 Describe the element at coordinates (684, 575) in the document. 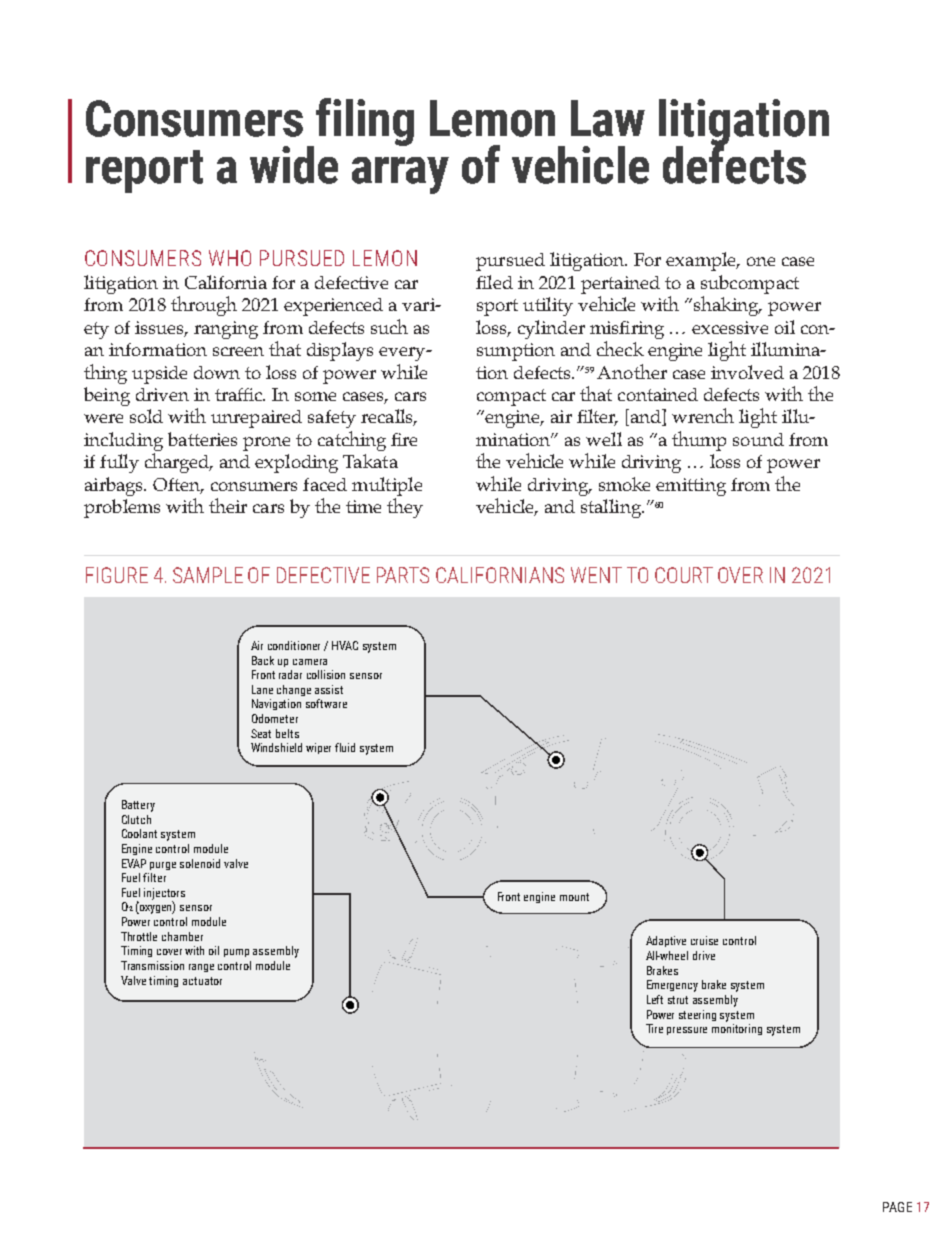

I see `COURT` at that location.
